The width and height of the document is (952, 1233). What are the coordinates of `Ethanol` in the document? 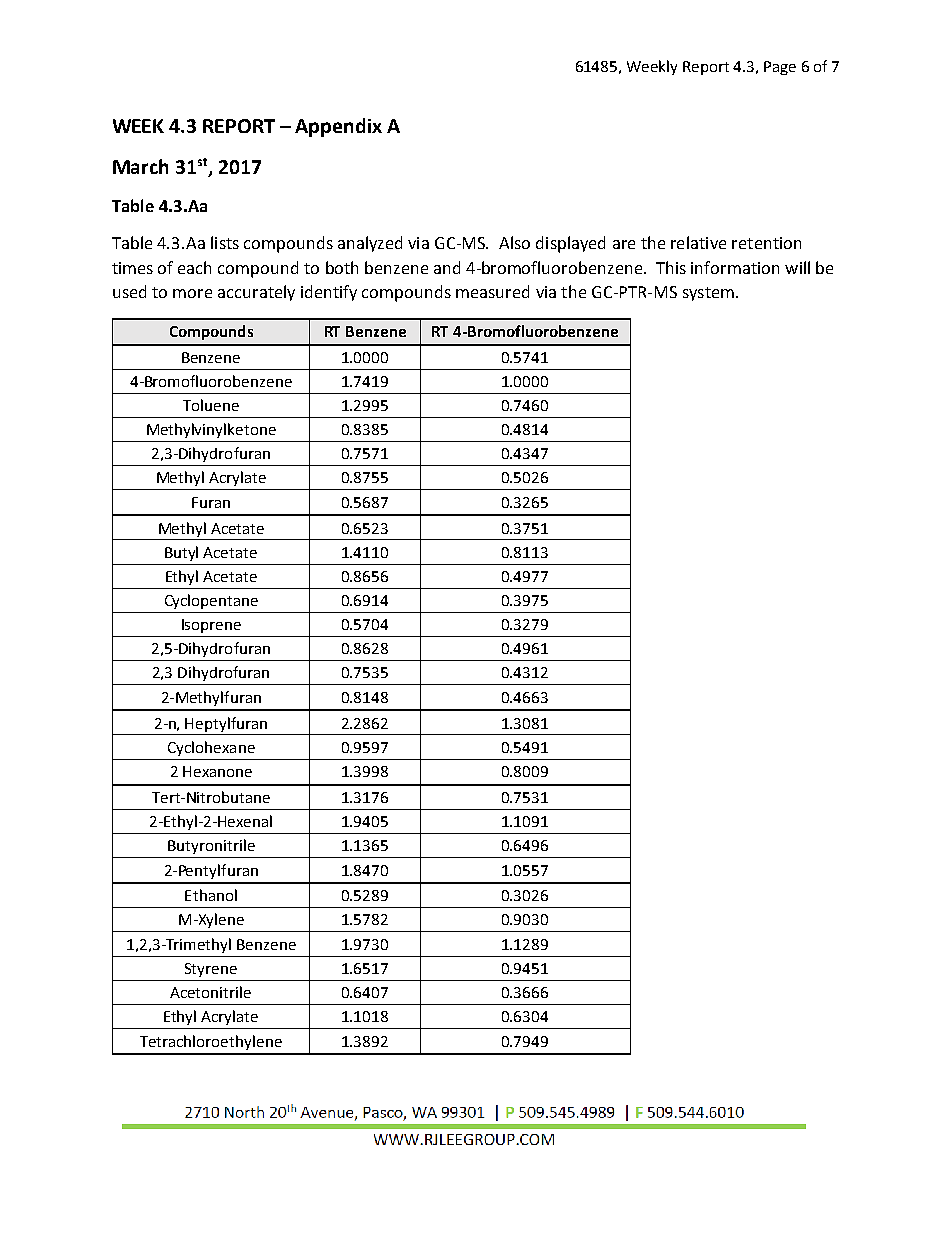 It's located at (211, 895).
